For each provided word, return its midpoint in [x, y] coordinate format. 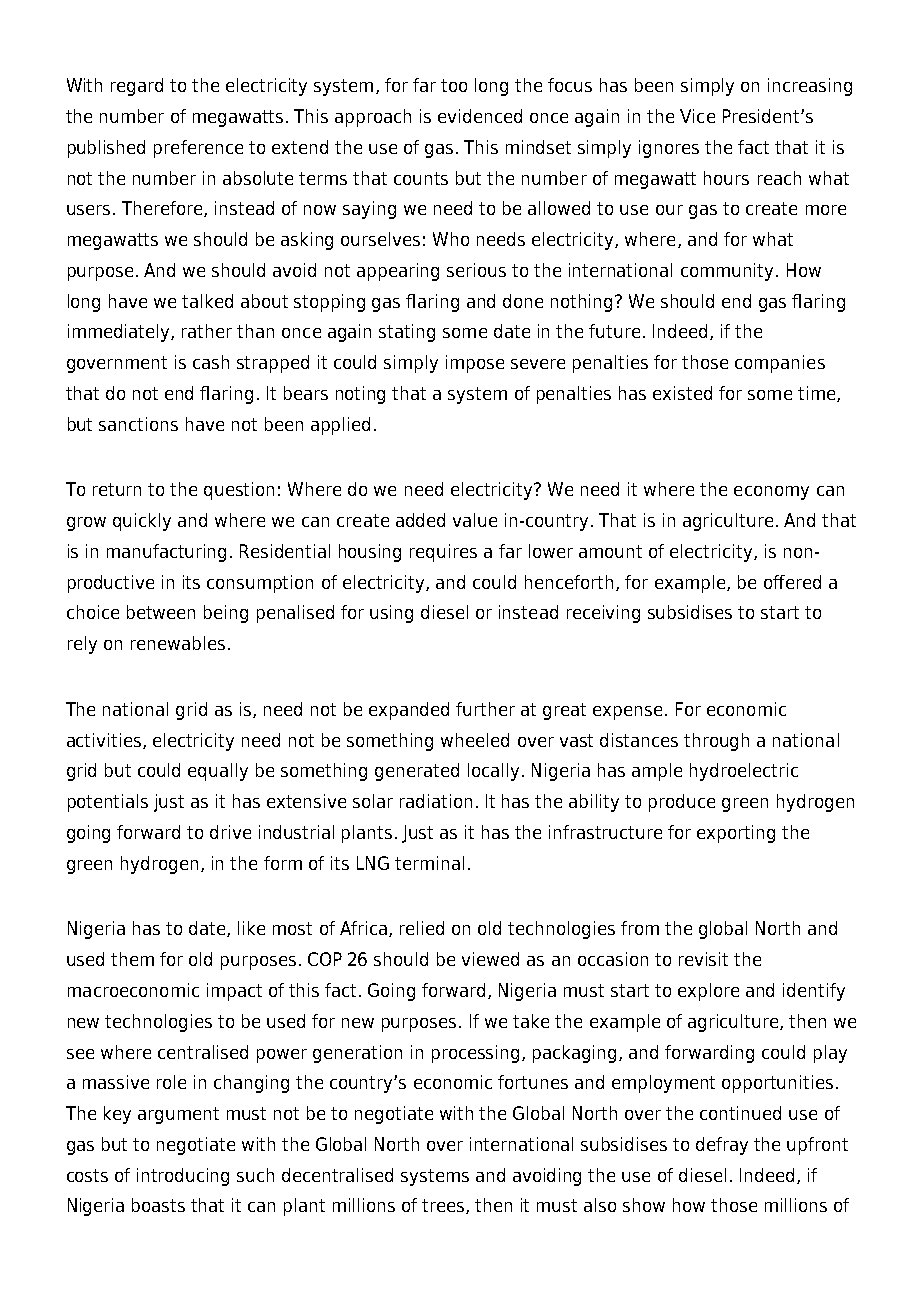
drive [230, 832]
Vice [697, 116]
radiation [436, 801]
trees [444, 1206]
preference [198, 149]
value [475, 520]
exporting [736, 834]
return [117, 489]
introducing [183, 1177]
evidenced [480, 116]
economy [771, 493]
